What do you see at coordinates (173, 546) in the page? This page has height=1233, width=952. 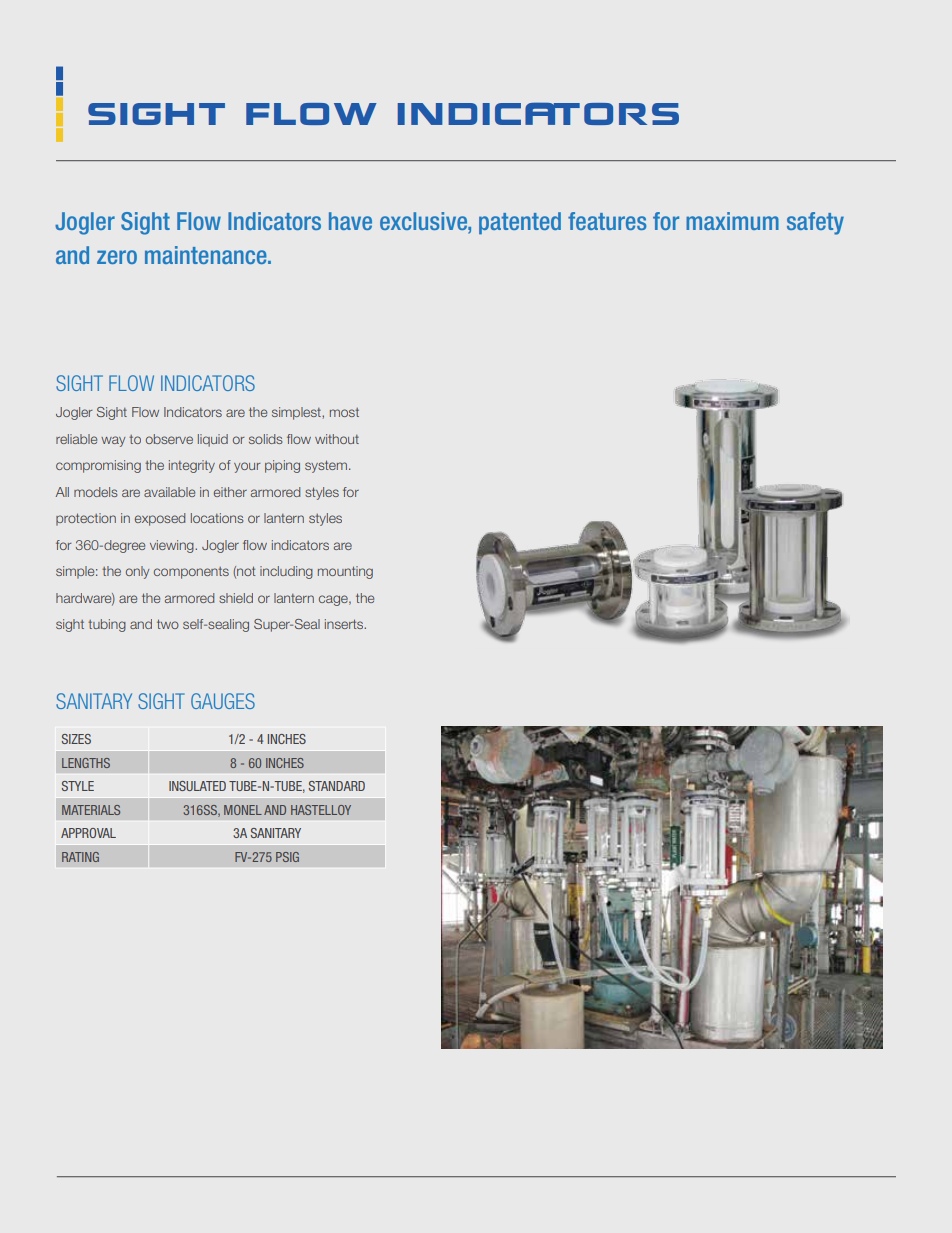 I see `viewing` at bounding box center [173, 546].
